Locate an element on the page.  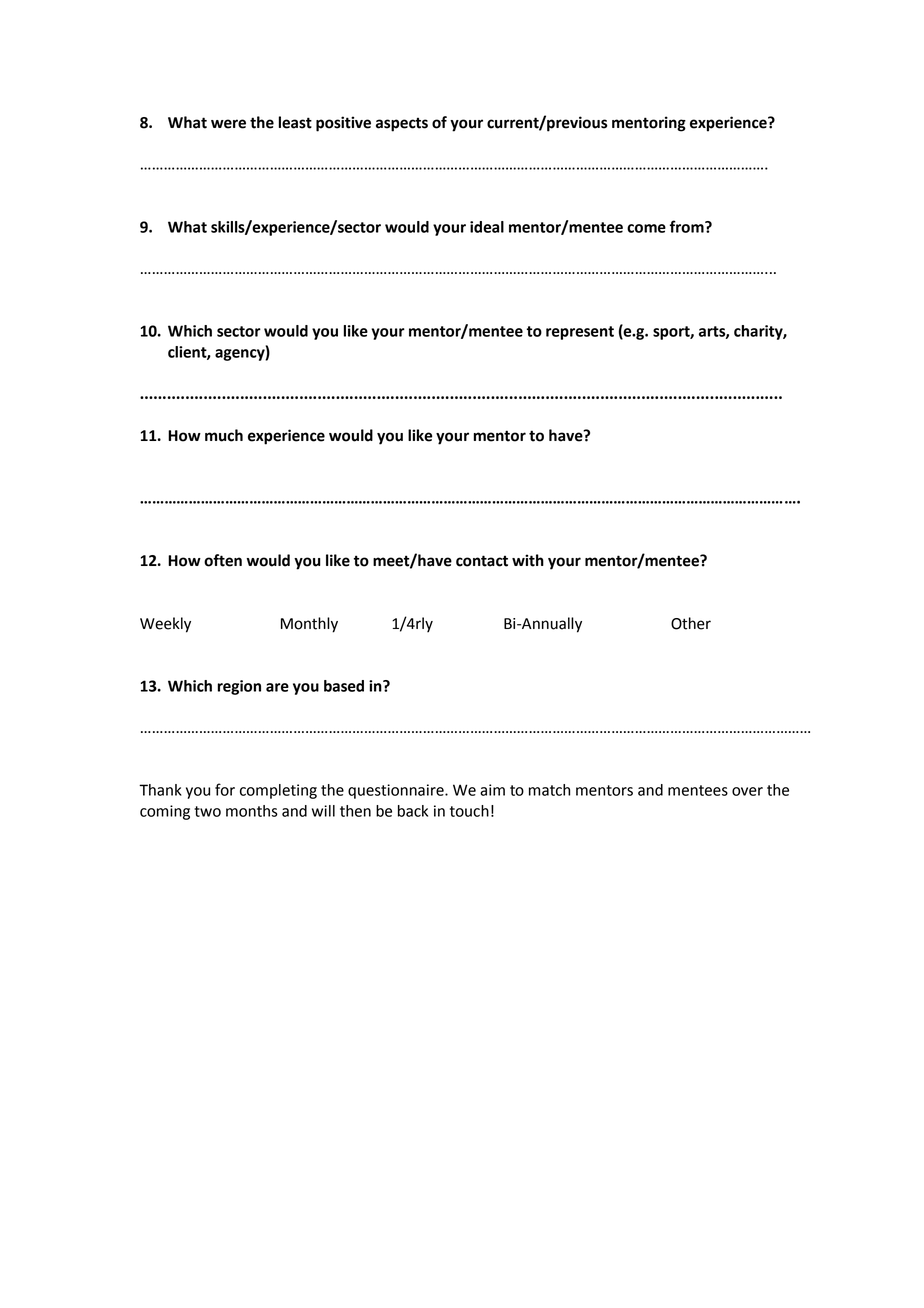
for is located at coordinates (225, 789).
